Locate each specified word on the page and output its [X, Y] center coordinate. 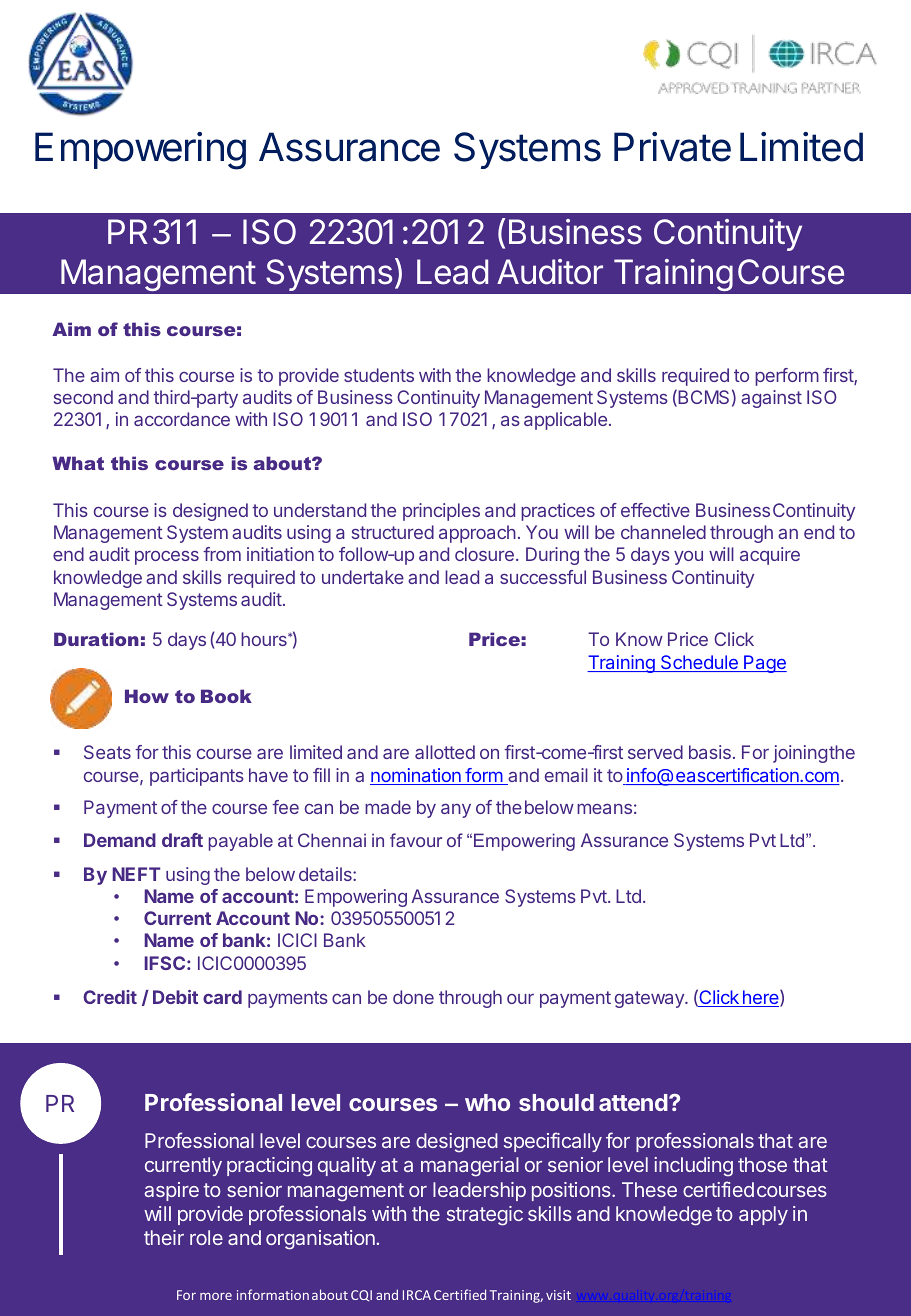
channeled [663, 532]
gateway [650, 999]
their [164, 1237]
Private [672, 147]
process [167, 558]
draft [182, 840]
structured [393, 532]
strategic [485, 1216]
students [379, 375]
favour [416, 840]
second [83, 397]
